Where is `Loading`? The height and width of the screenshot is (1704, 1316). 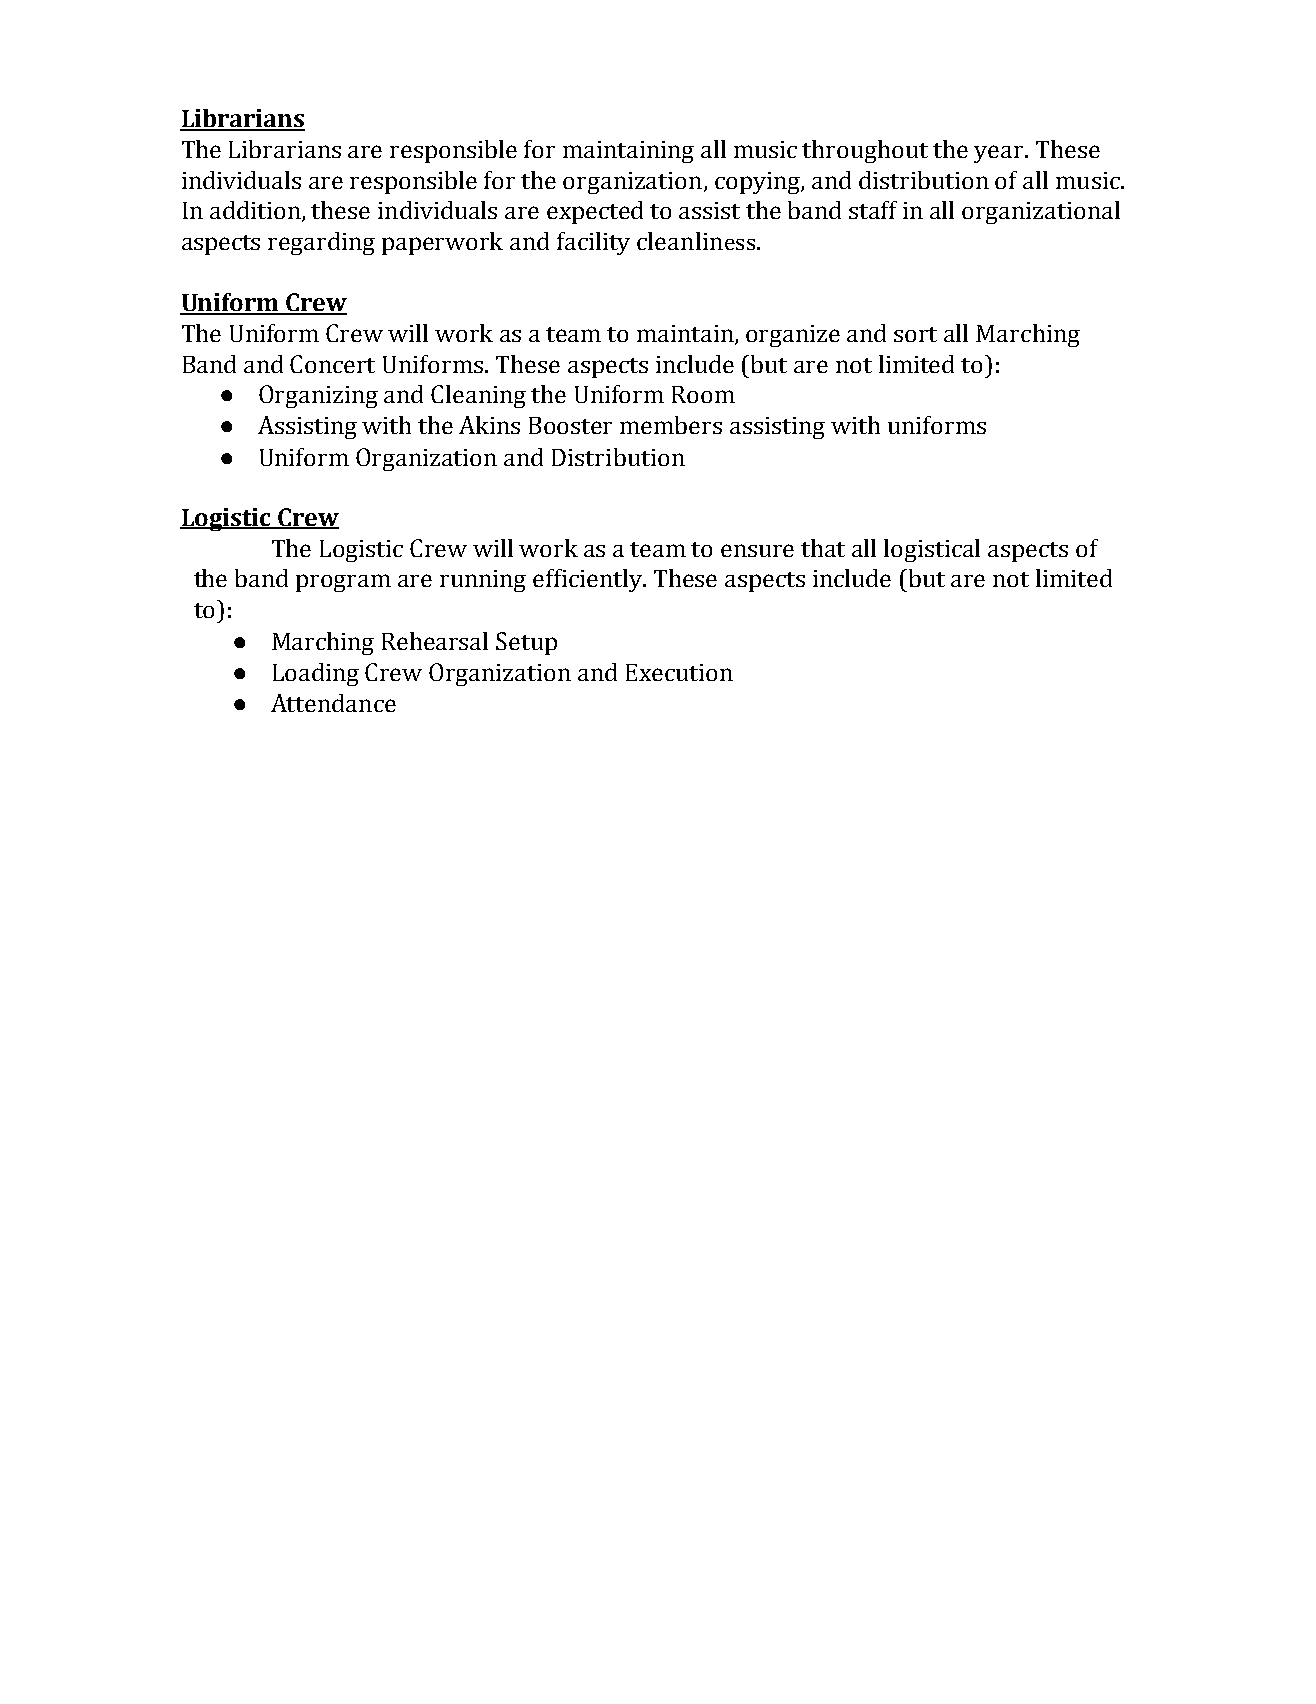 Loading is located at coordinates (316, 674).
